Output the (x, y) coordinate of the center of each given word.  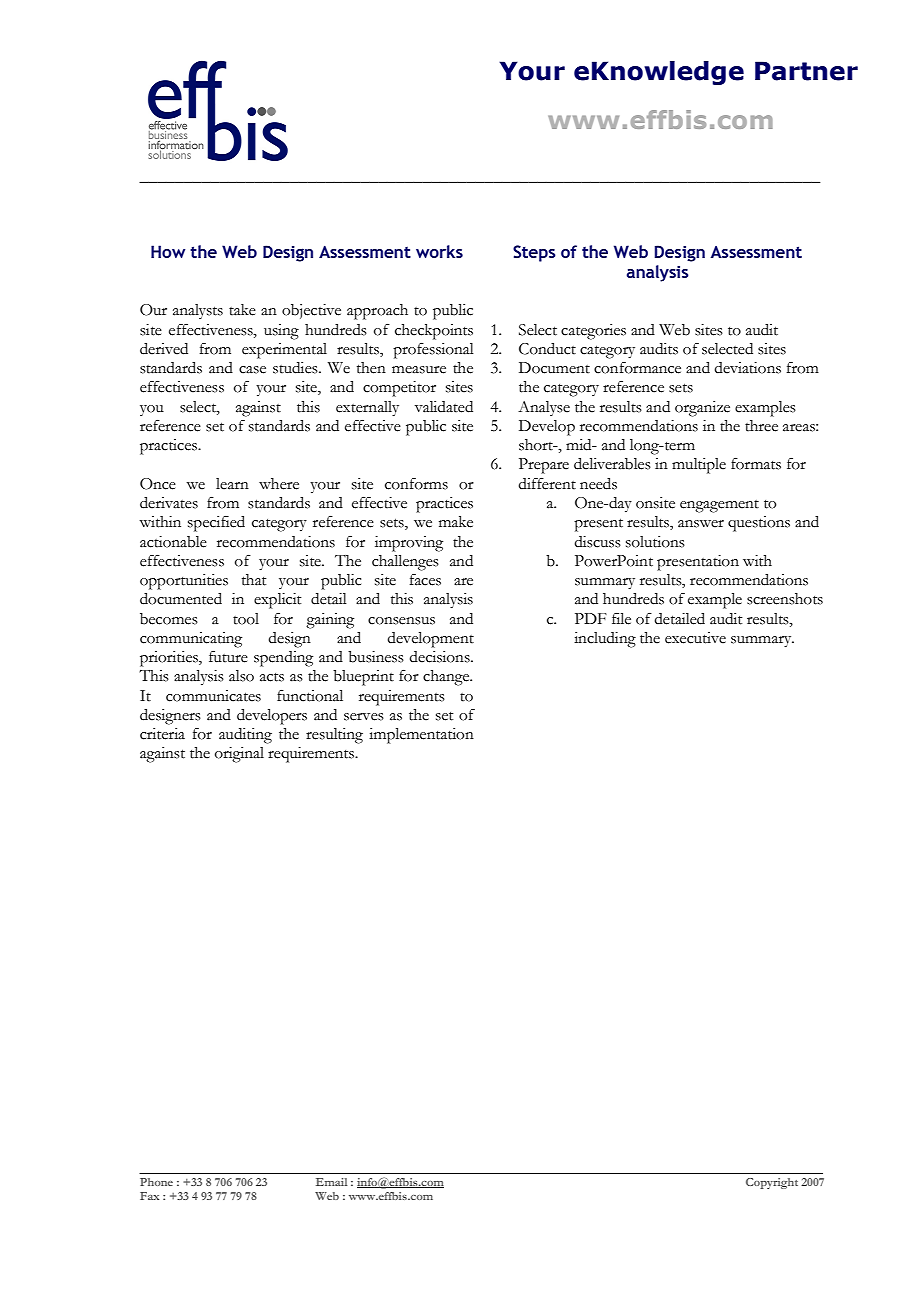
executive (695, 638)
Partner (806, 71)
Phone (156, 1182)
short (537, 445)
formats (756, 463)
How (168, 251)
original (239, 755)
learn (232, 484)
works (439, 251)
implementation (421, 736)
